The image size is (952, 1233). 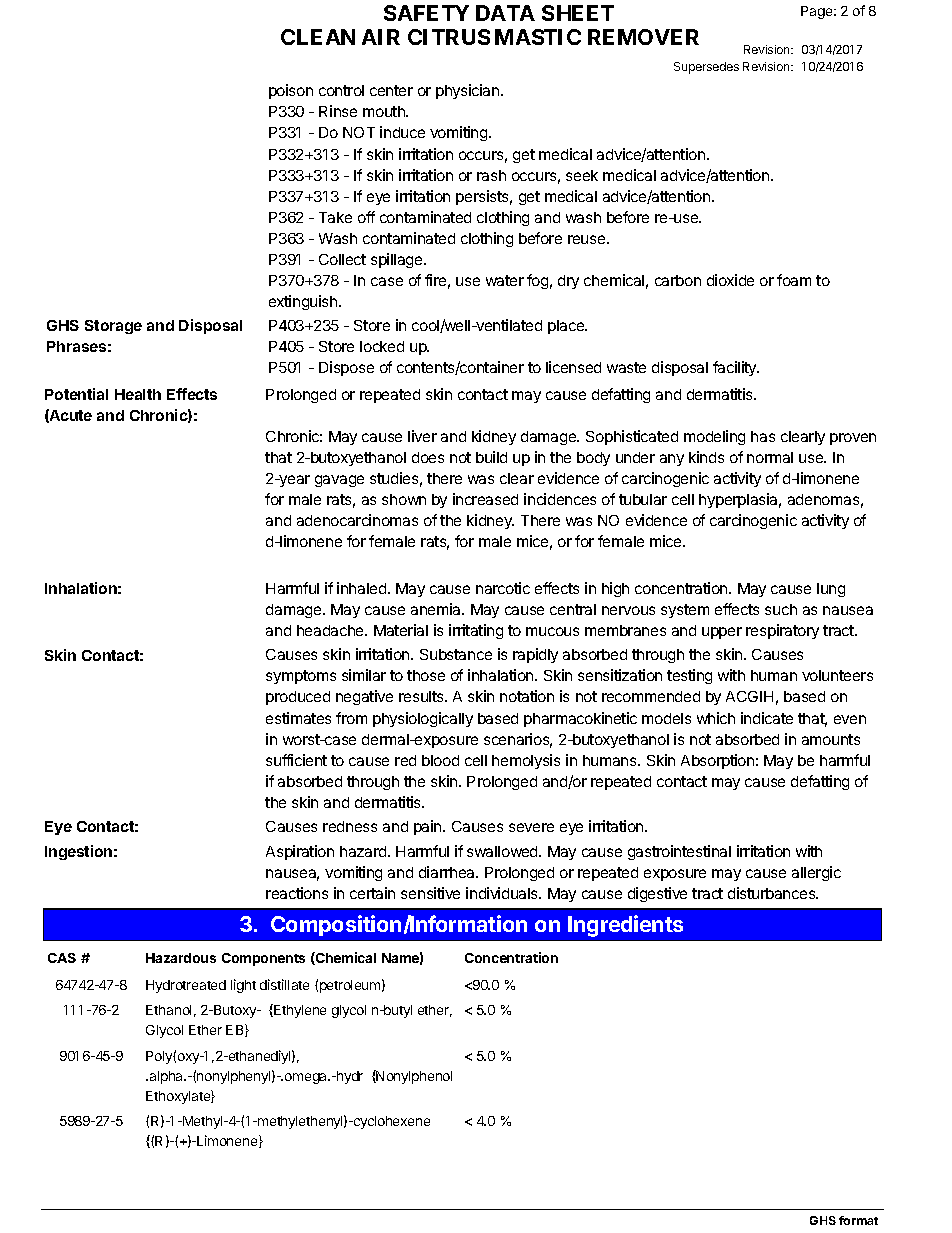 What do you see at coordinates (301, 677) in the image?
I see `symptoms` at bounding box center [301, 677].
